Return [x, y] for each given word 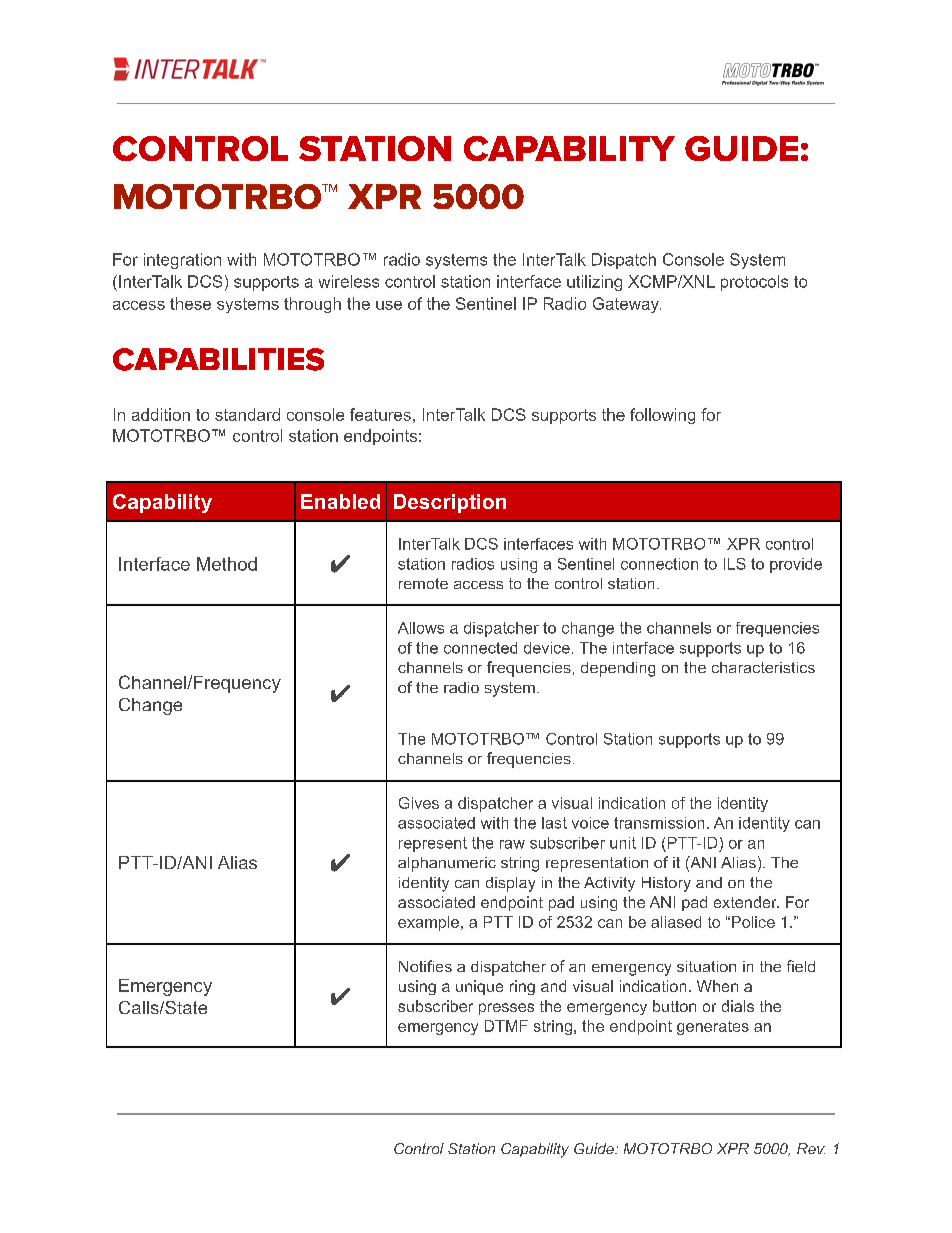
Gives [419, 803]
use [389, 305]
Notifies [425, 966]
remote [423, 583]
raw [512, 844]
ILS [735, 564]
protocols [754, 283]
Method [227, 564]
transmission [659, 823]
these [190, 303]
